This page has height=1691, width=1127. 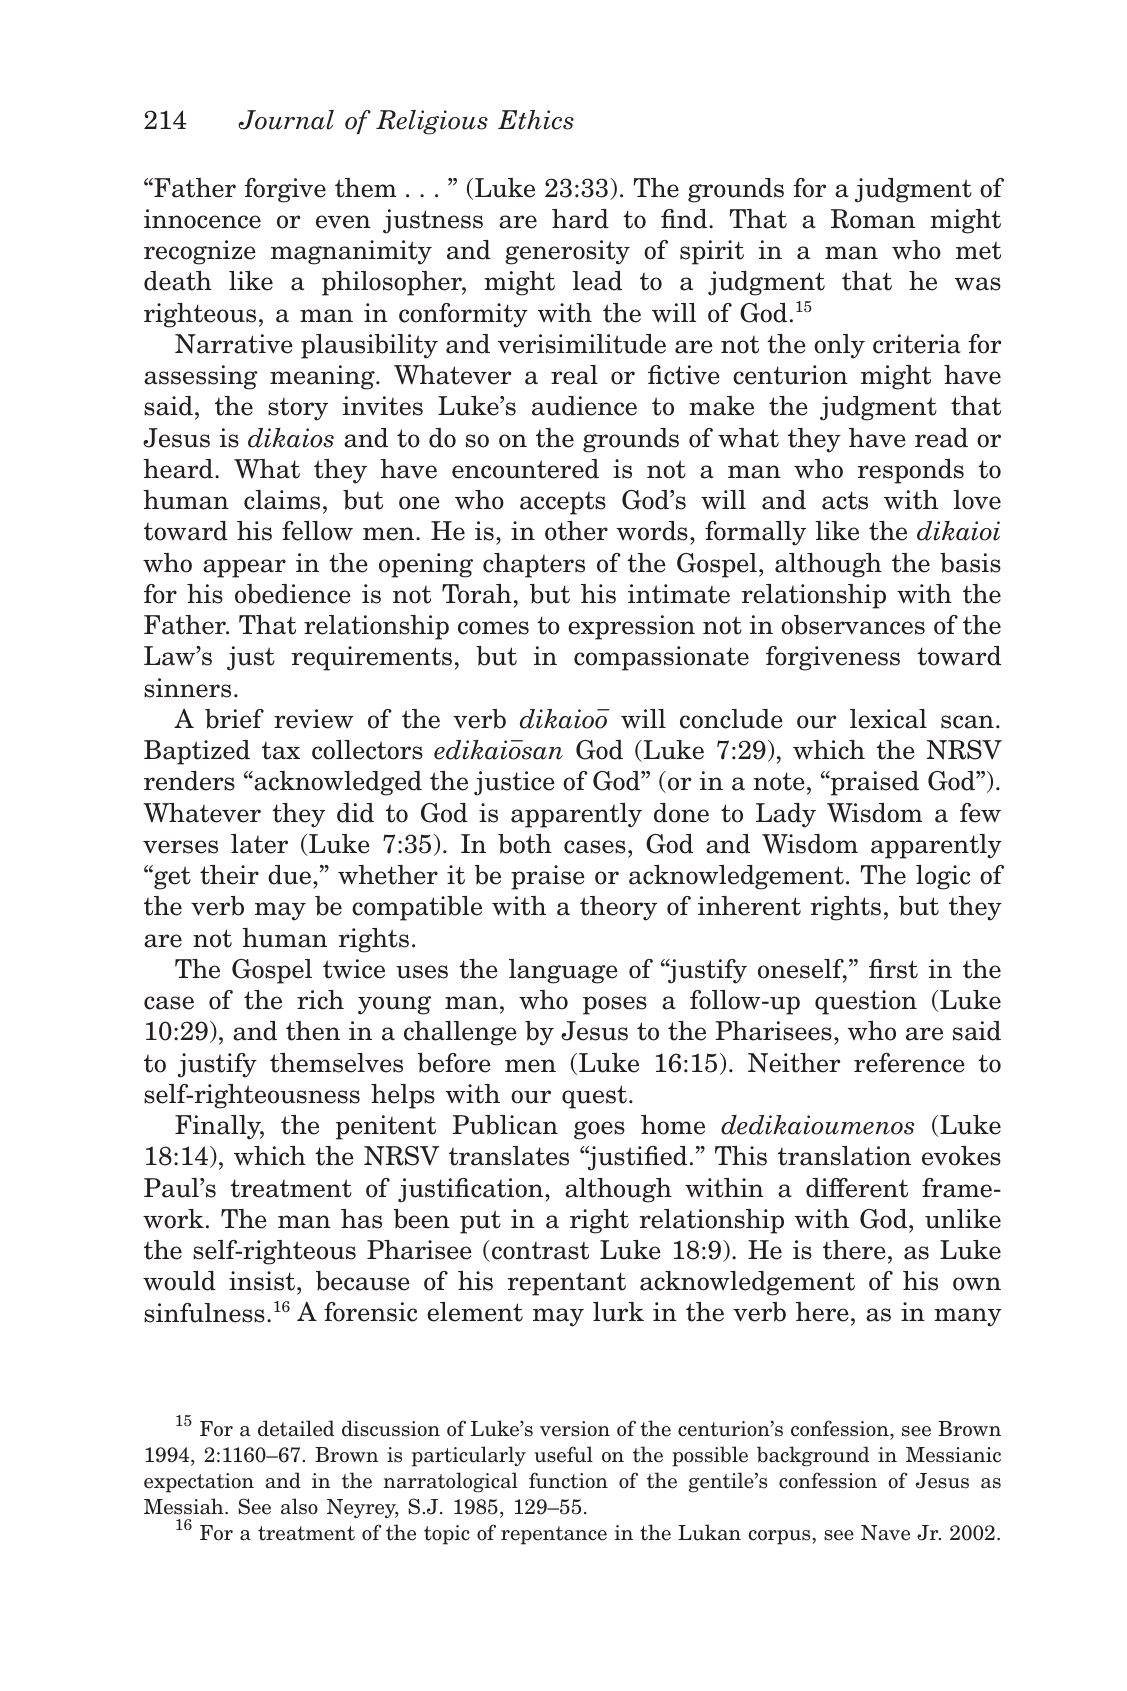 I want to click on observances, so click(x=853, y=625).
